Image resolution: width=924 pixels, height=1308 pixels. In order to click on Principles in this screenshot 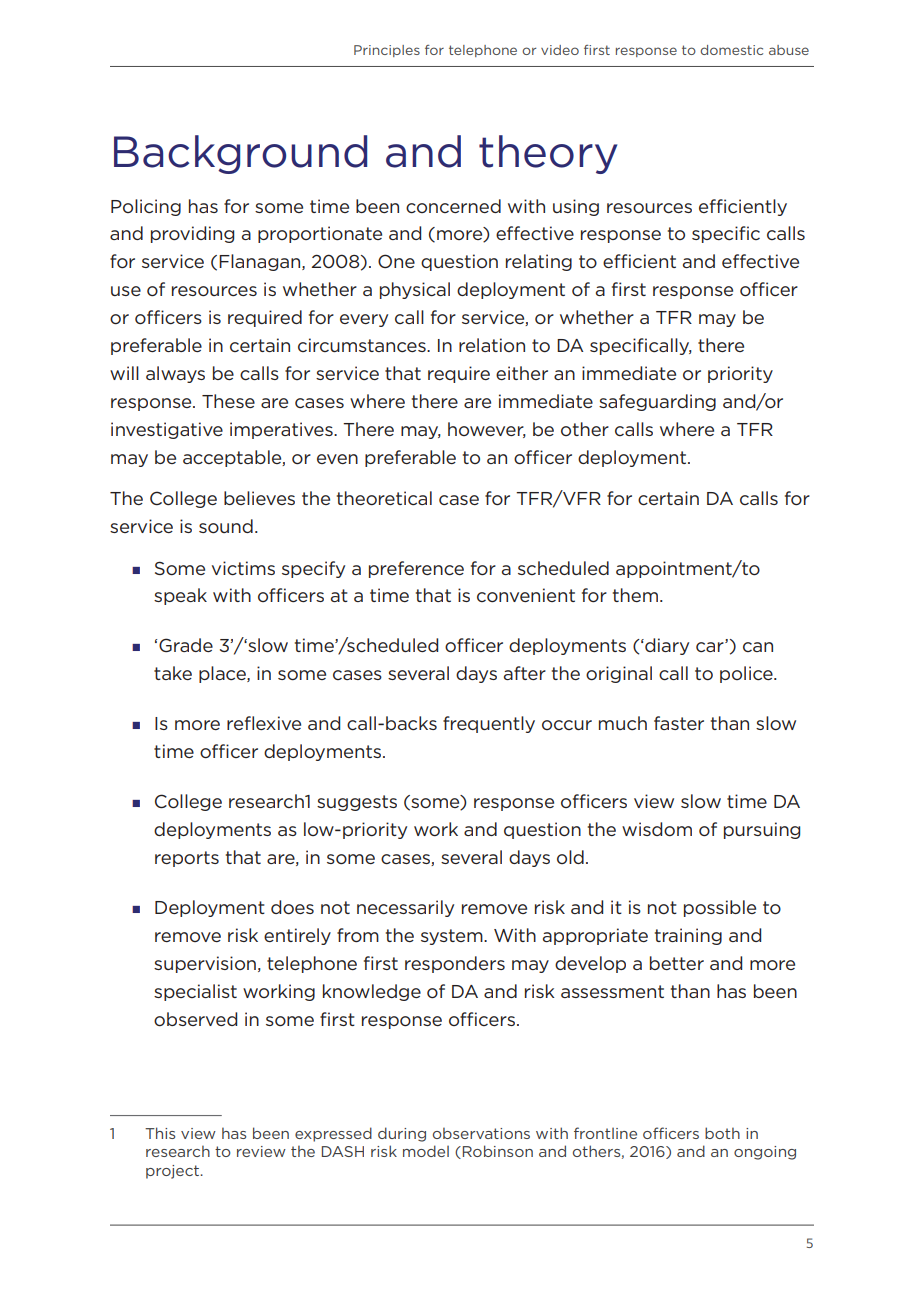, I will do `click(387, 51)`.
